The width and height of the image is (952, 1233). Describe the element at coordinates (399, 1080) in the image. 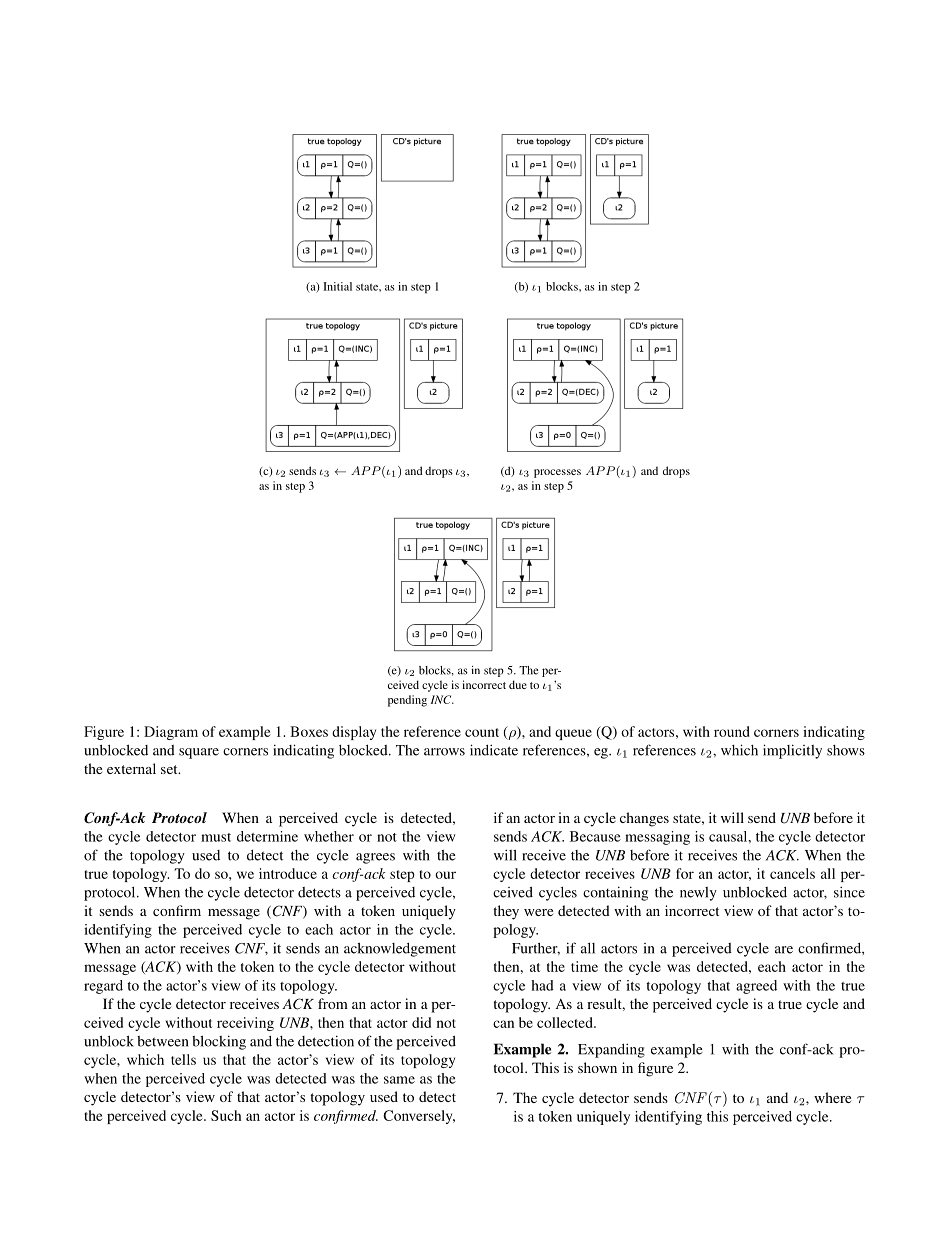

I see `same` at that location.
